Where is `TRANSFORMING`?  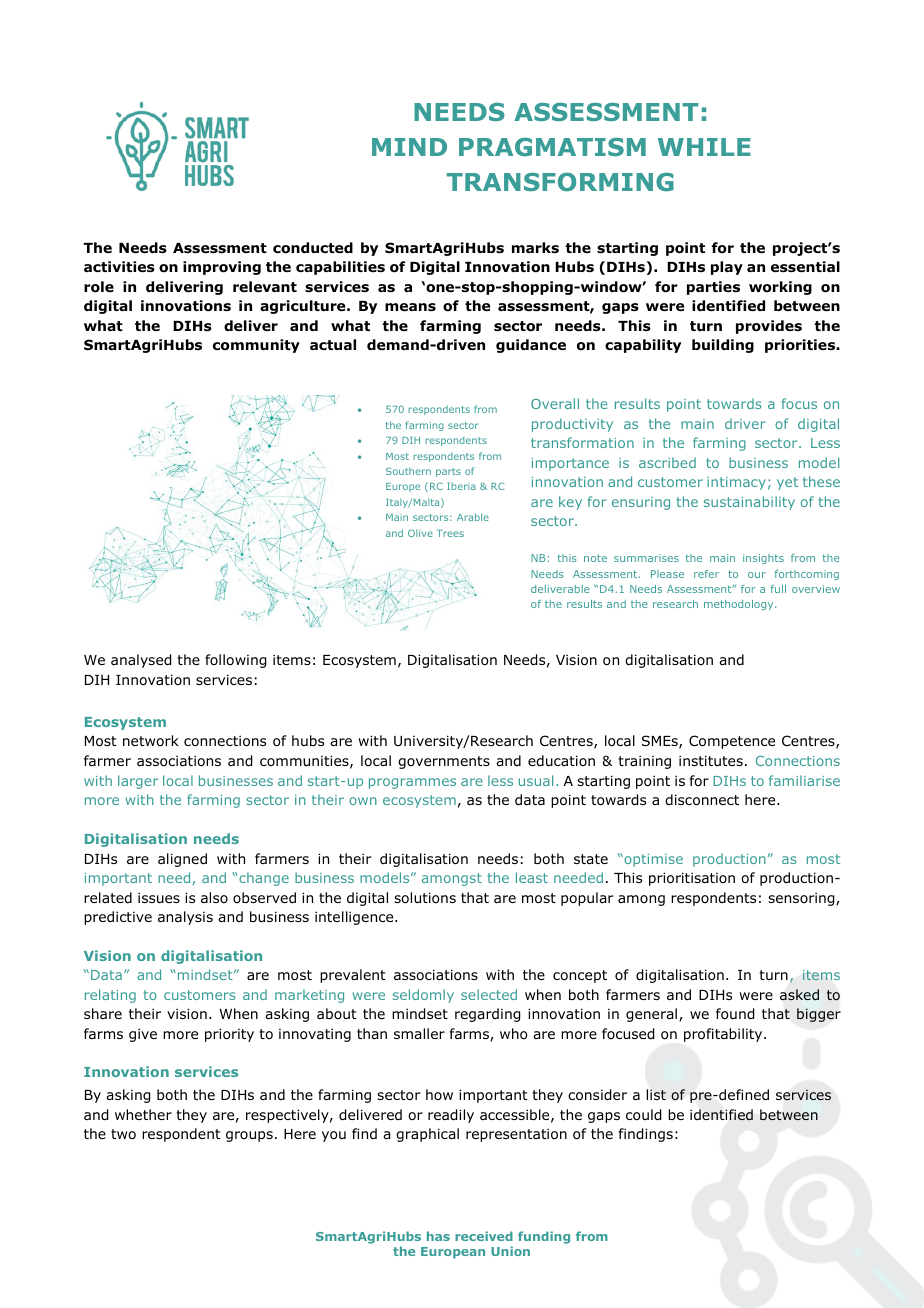
TRANSFORMING is located at coordinates (560, 181).
